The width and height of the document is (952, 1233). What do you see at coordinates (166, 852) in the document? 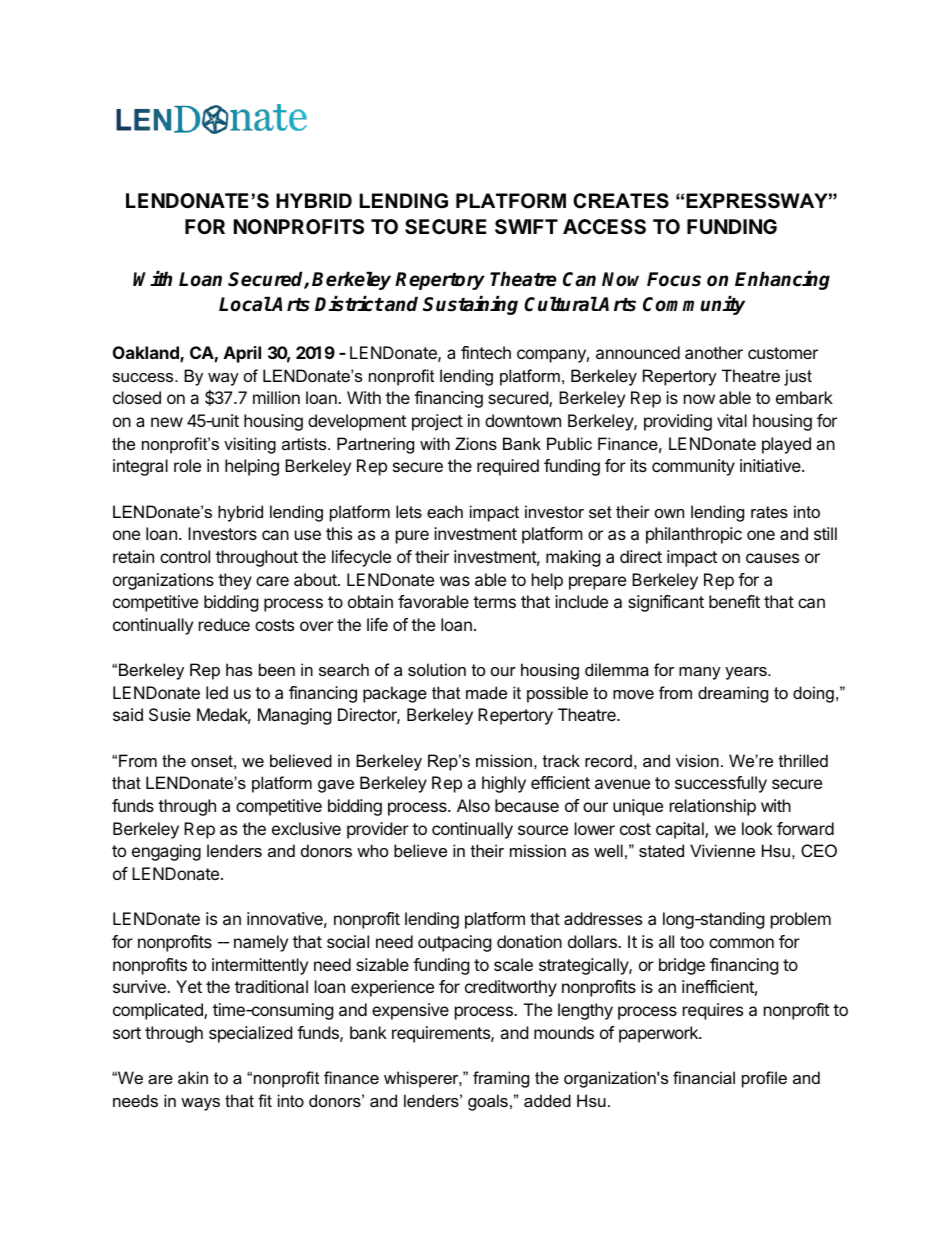
I see `engaging` at bounding box center [166, 852].
